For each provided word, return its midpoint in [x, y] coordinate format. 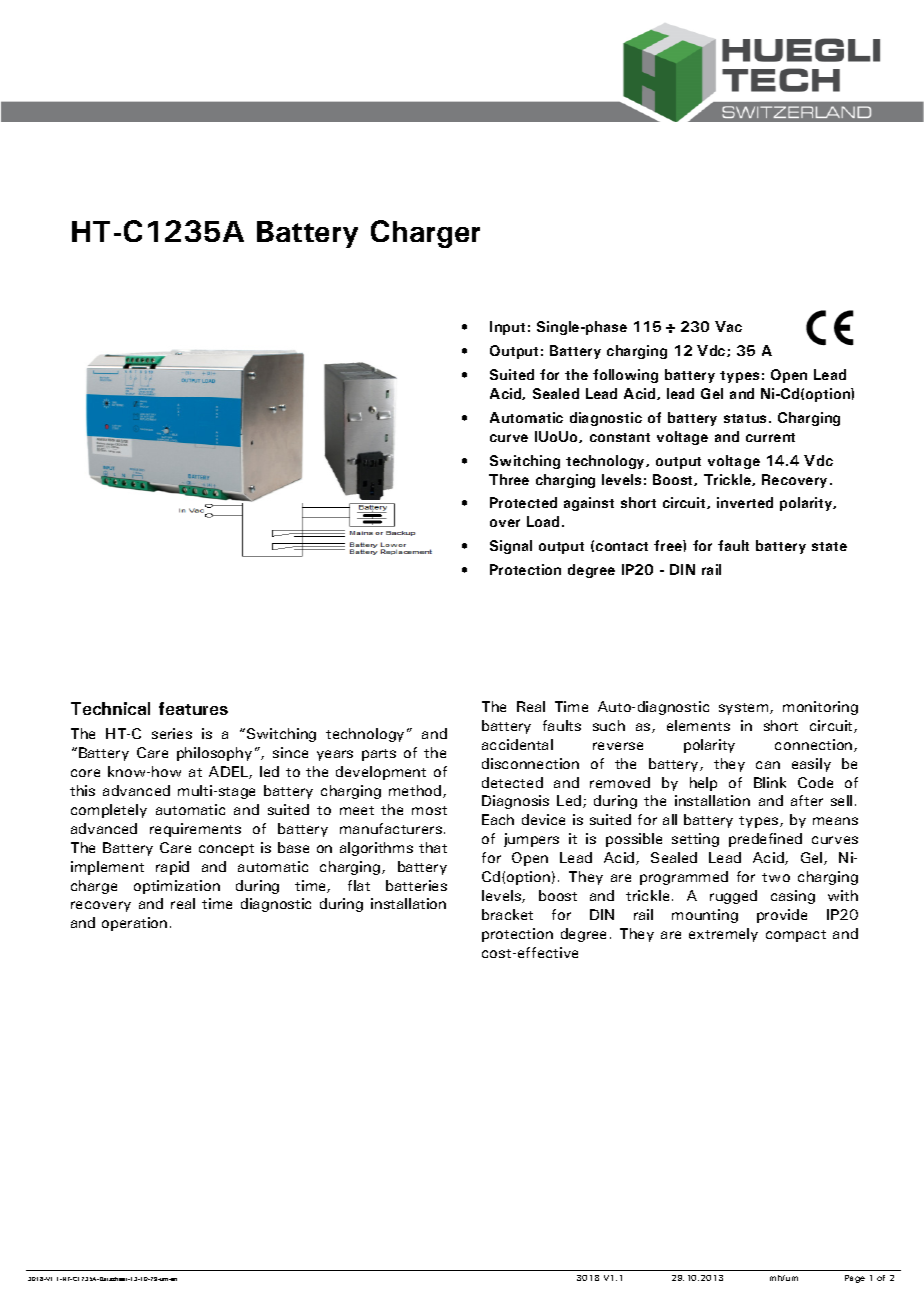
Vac [728, 326]
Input [507, 328]
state [829, 546]
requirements [195, 830]
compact [796, 936]
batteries [416, 885]
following [625, 376]
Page [855, 1279]
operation [134, 924]
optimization [177, 887]
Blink [770, 782]
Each [498, 819]
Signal [511, 547]
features [193, 708]
